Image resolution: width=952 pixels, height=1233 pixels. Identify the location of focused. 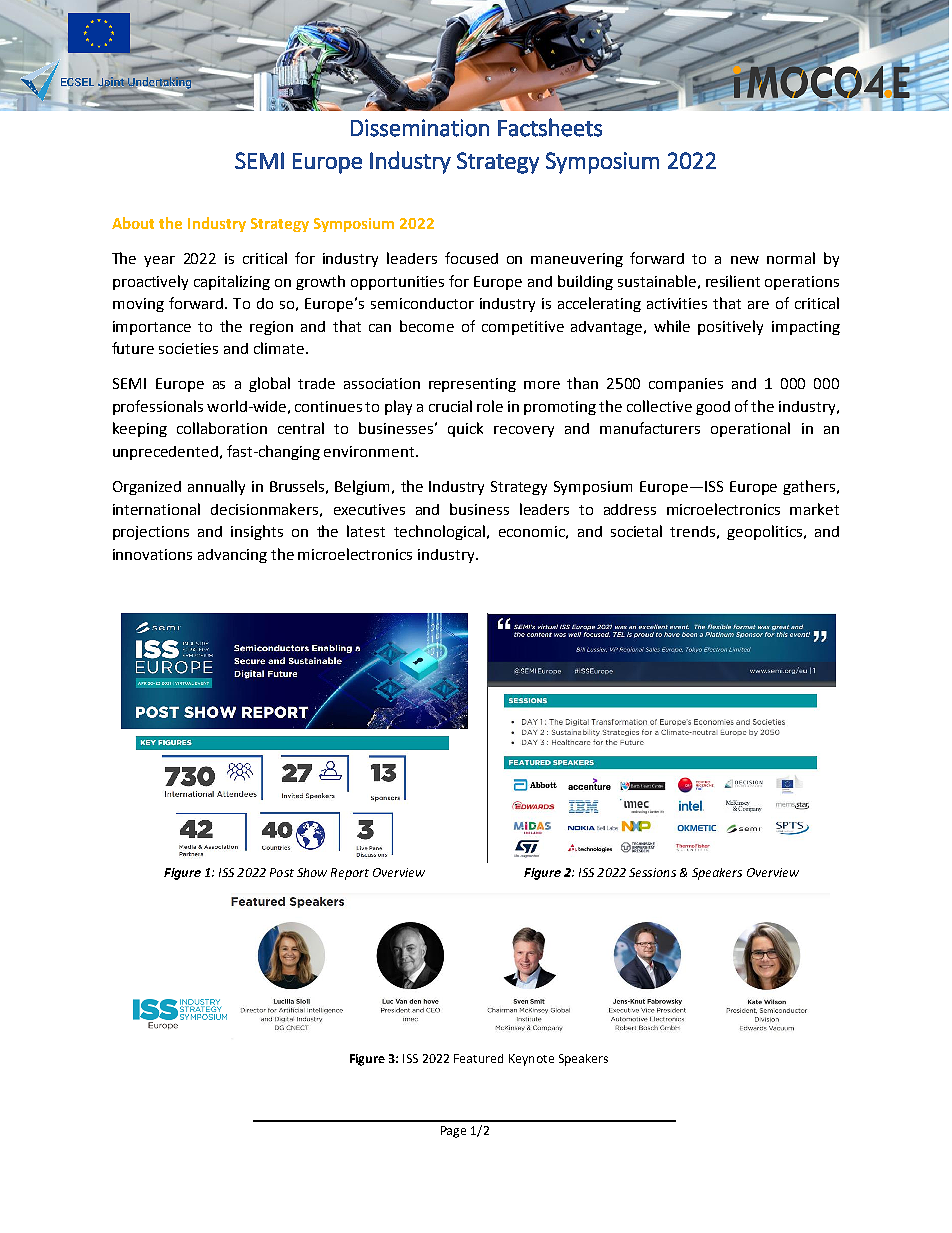
(471, 258).
